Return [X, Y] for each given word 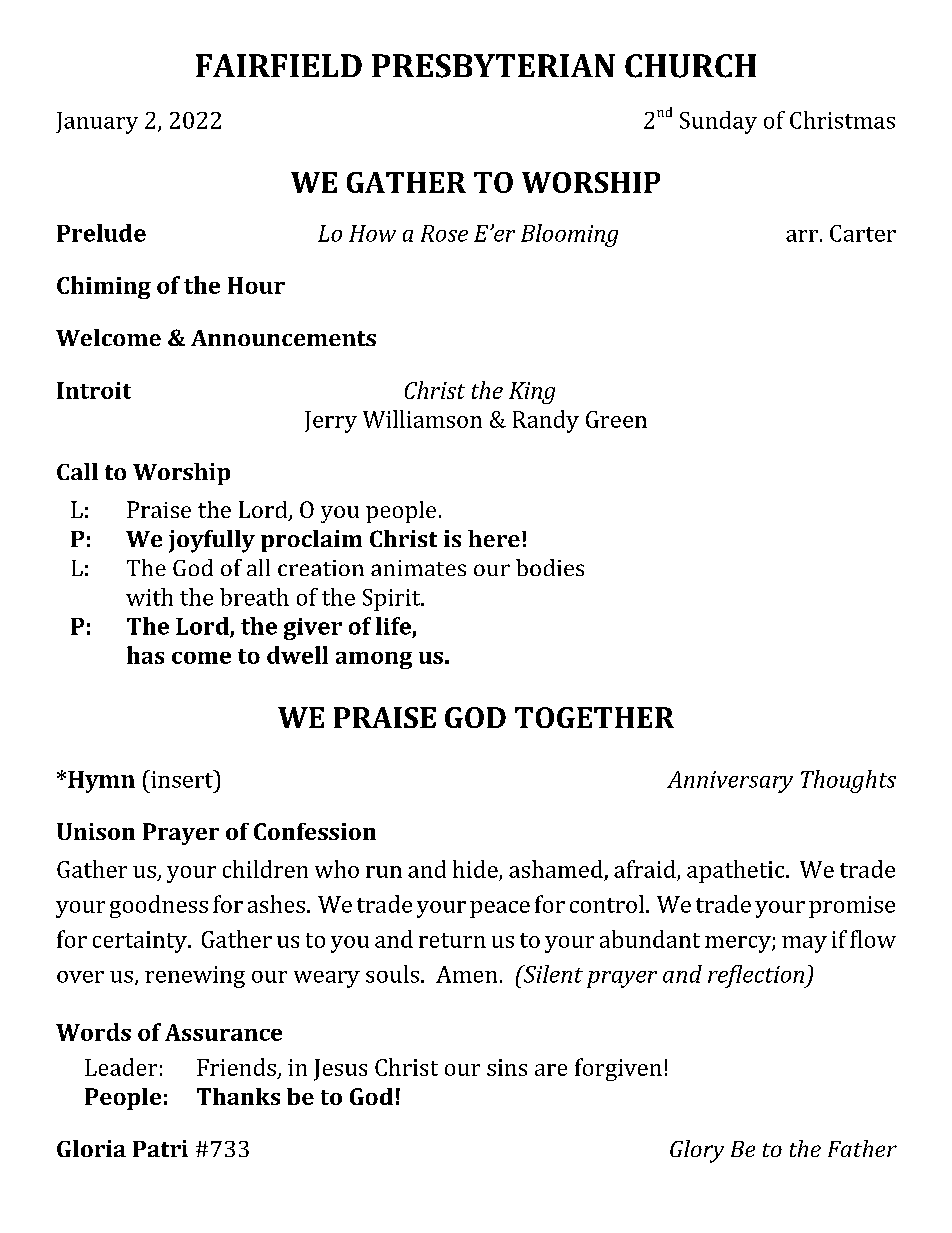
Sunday [718, 122]
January [97, 123]
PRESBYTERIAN [493, 66]
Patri [160, 1148]
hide [475, 869]
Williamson [422, 419]
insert [182, 779]
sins [507, 1067]
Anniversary [730, 782]
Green [616, 419]
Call [77, 471]
